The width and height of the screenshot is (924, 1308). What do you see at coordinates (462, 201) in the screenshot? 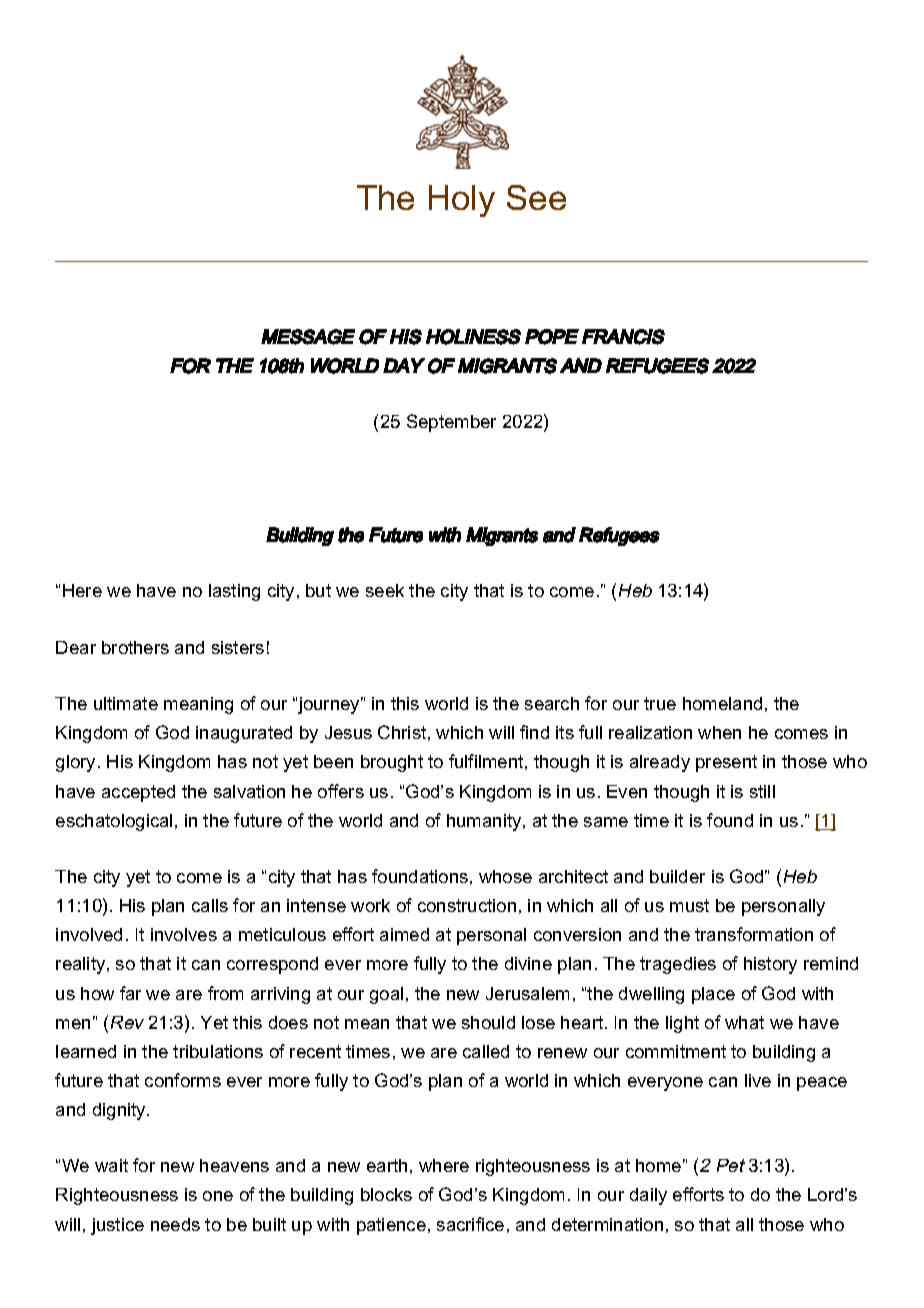
I see `Holy` at bounding box center [462, 201].
